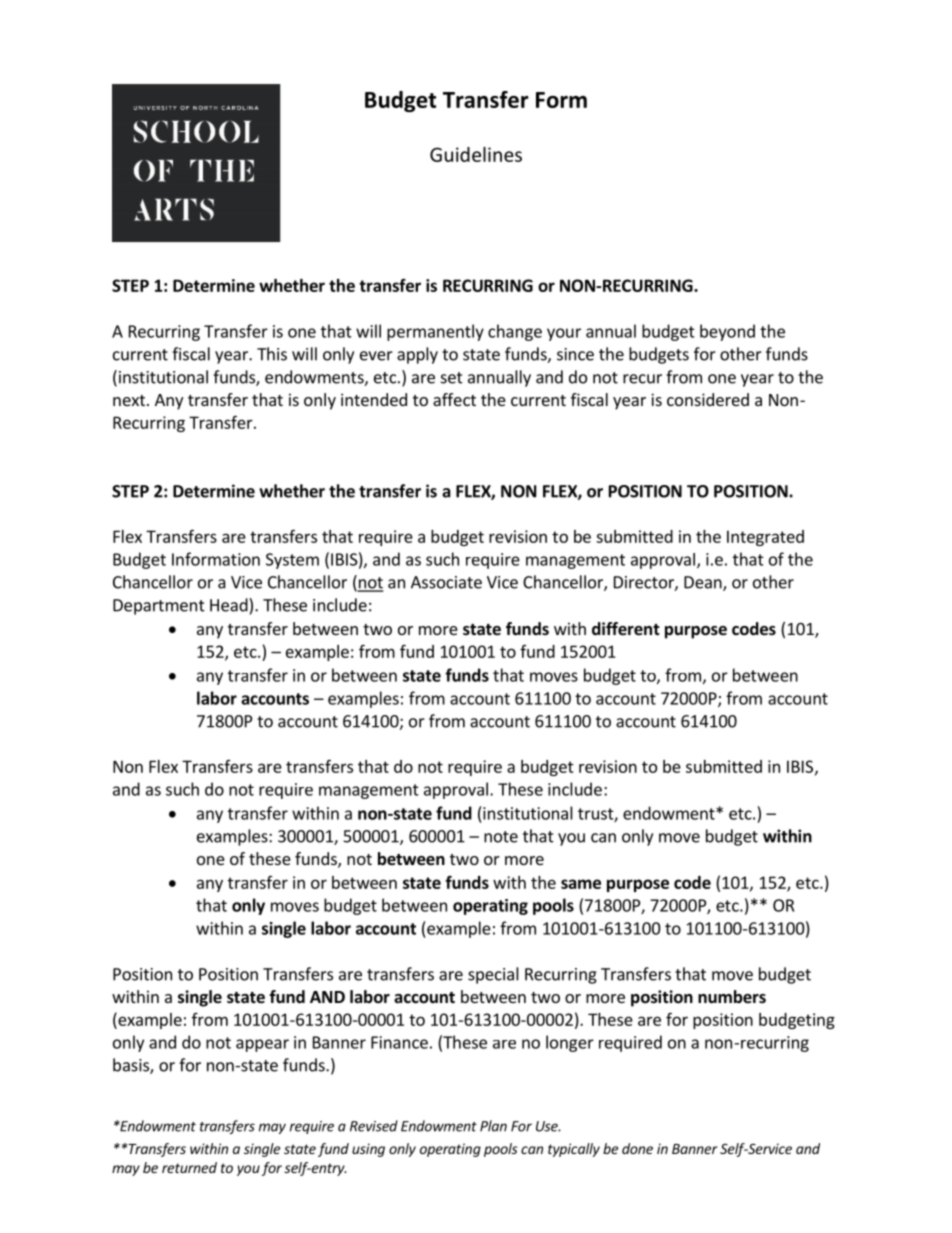 This screenshot has height=1233, width=952. I want to click on Associate, so click(446, 582).
